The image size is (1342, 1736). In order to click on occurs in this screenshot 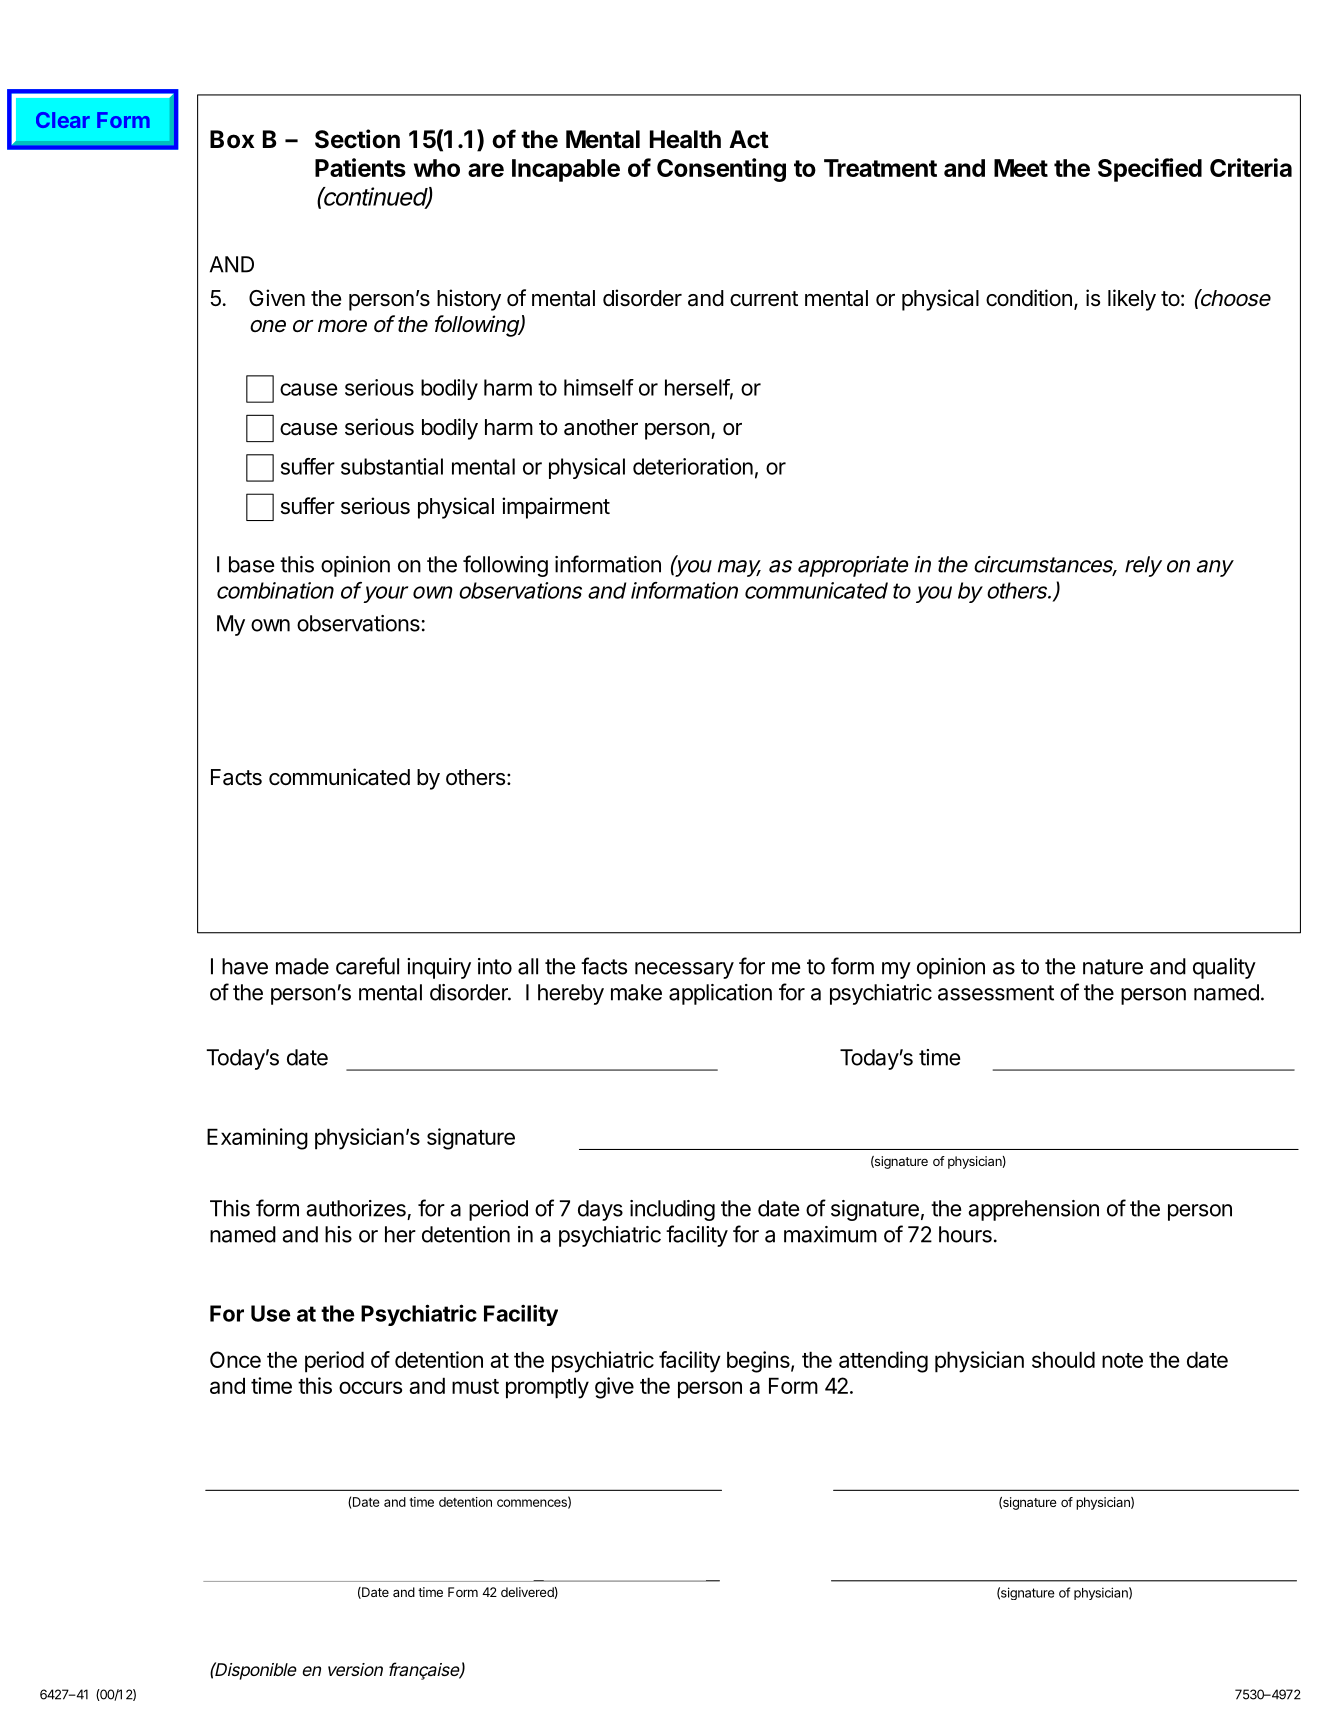, I will do `click(370, 1387)`.
